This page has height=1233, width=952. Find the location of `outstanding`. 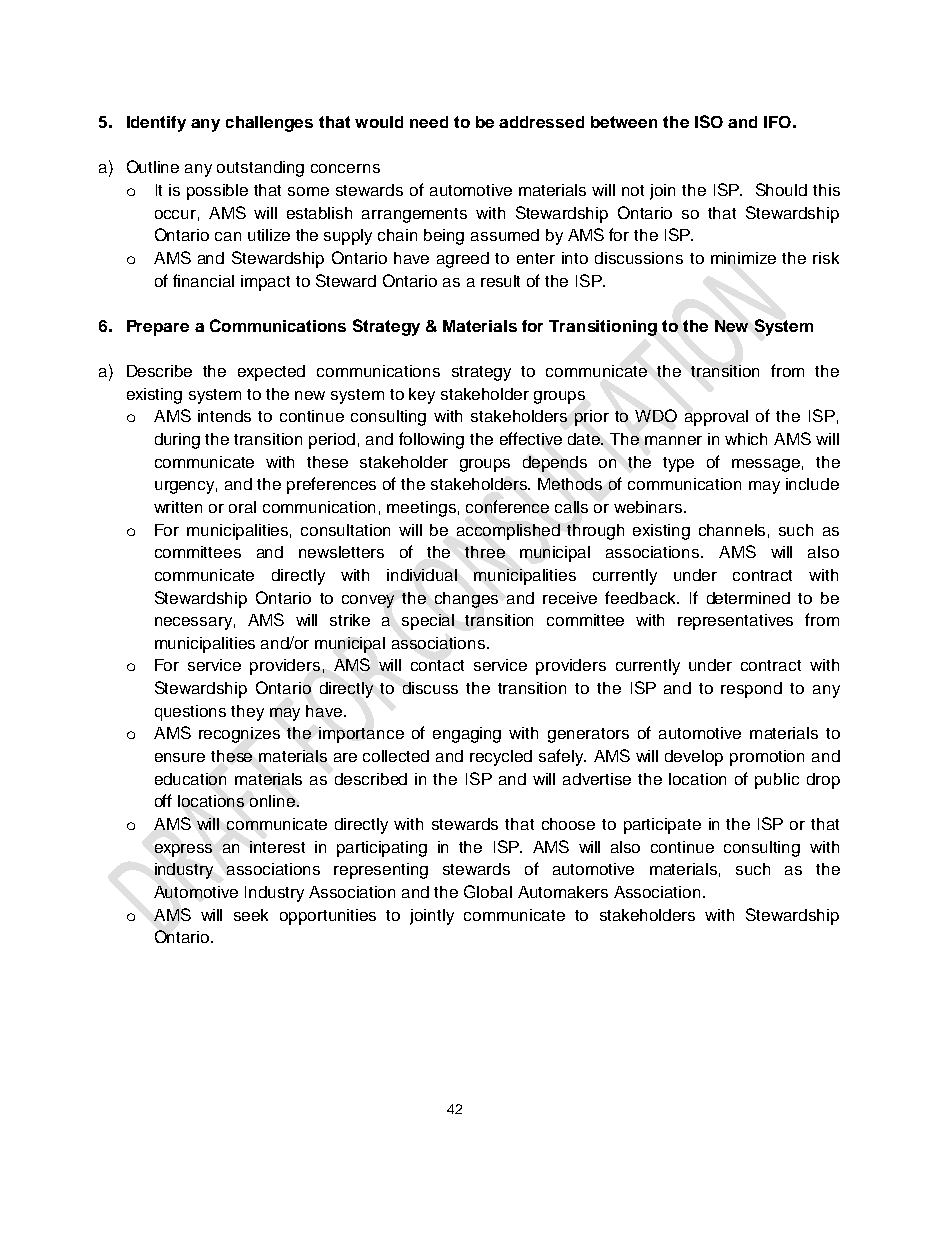

outstanding is located at coordinates (260, 169).
